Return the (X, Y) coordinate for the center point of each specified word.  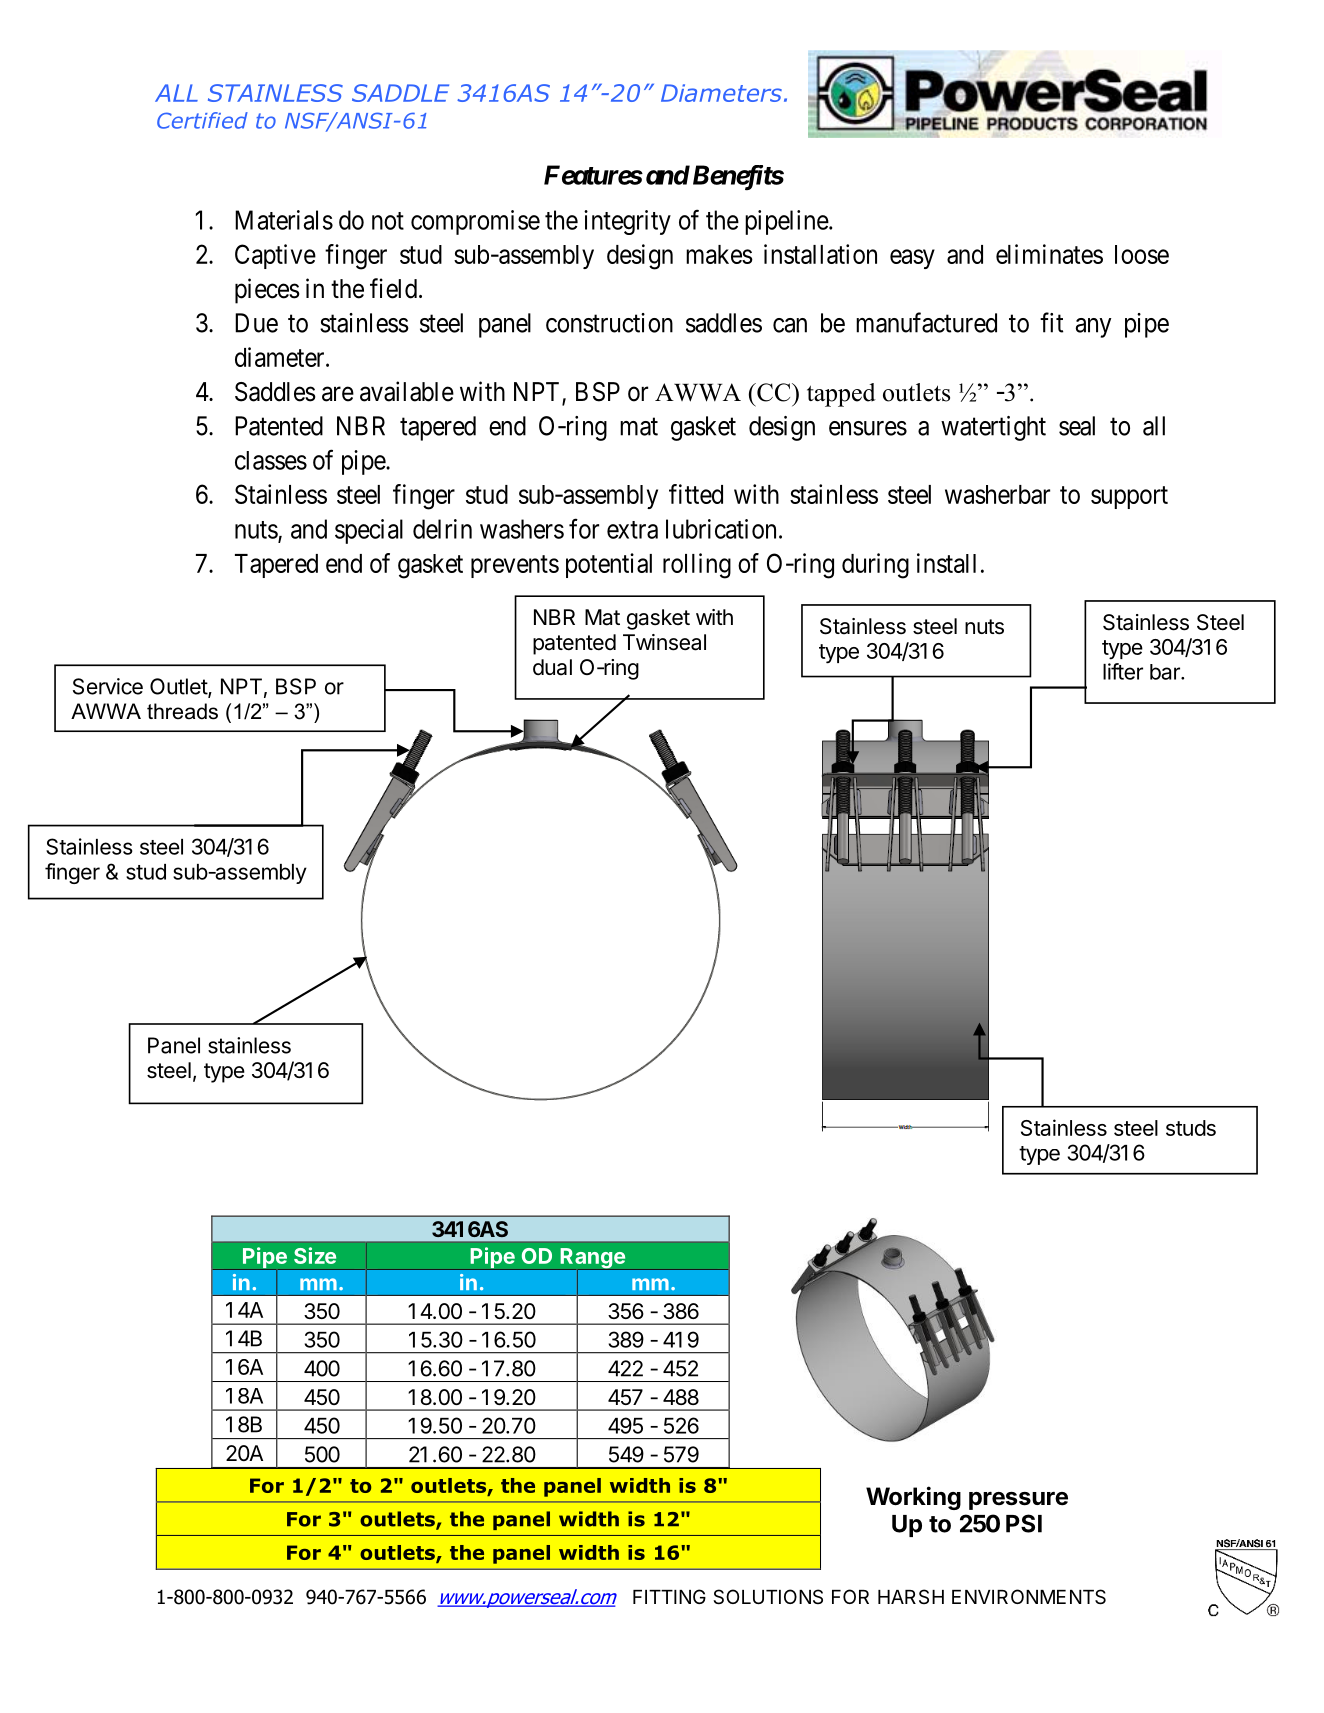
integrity (627, 222)
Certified (202, 120)
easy (912, 259)
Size (315, 1255)
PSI (1024, 1523)
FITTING (669, 1596)
